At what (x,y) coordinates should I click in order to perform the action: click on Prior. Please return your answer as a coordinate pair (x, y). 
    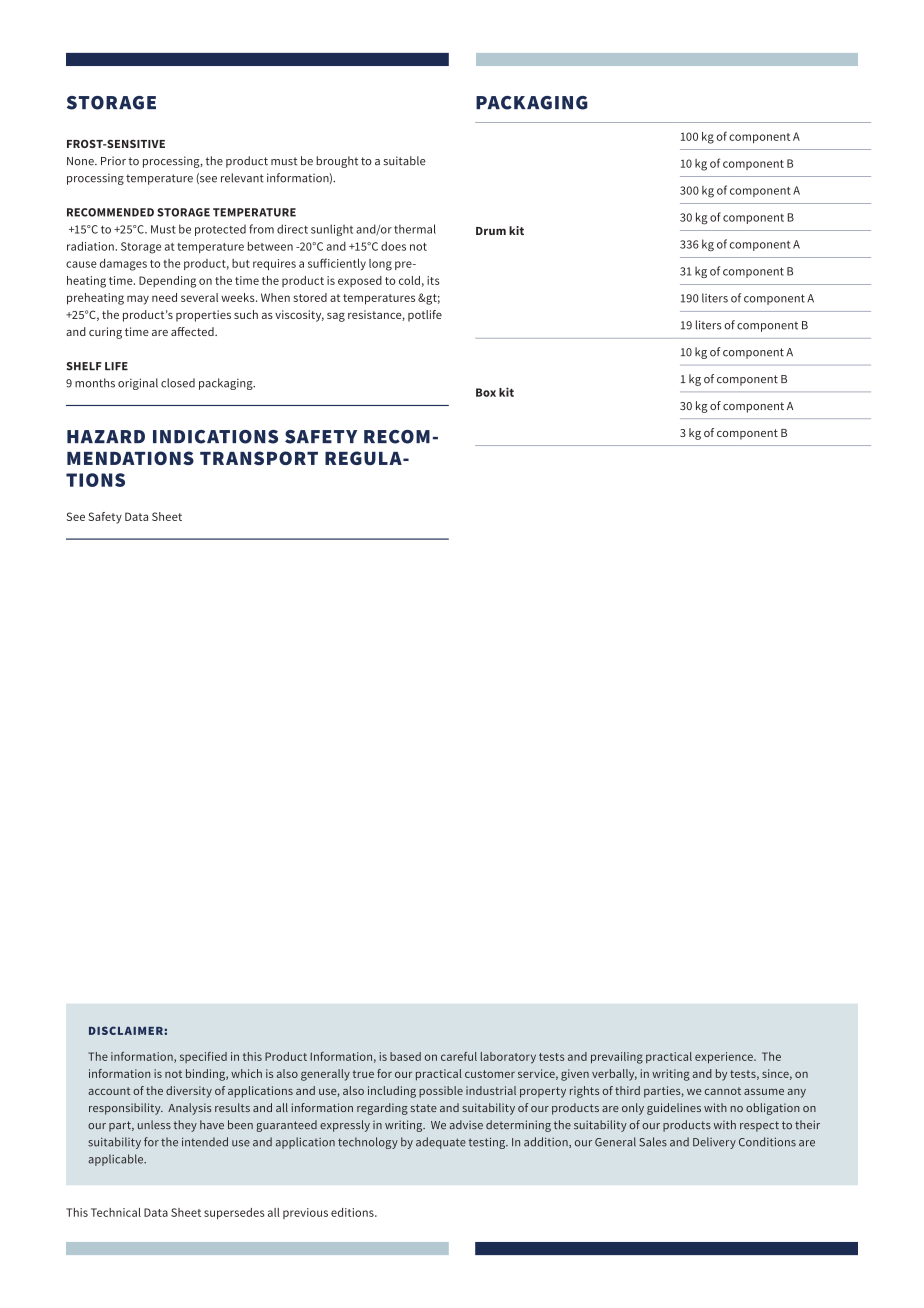
    Looking at the image, I should click on (113, 161).
